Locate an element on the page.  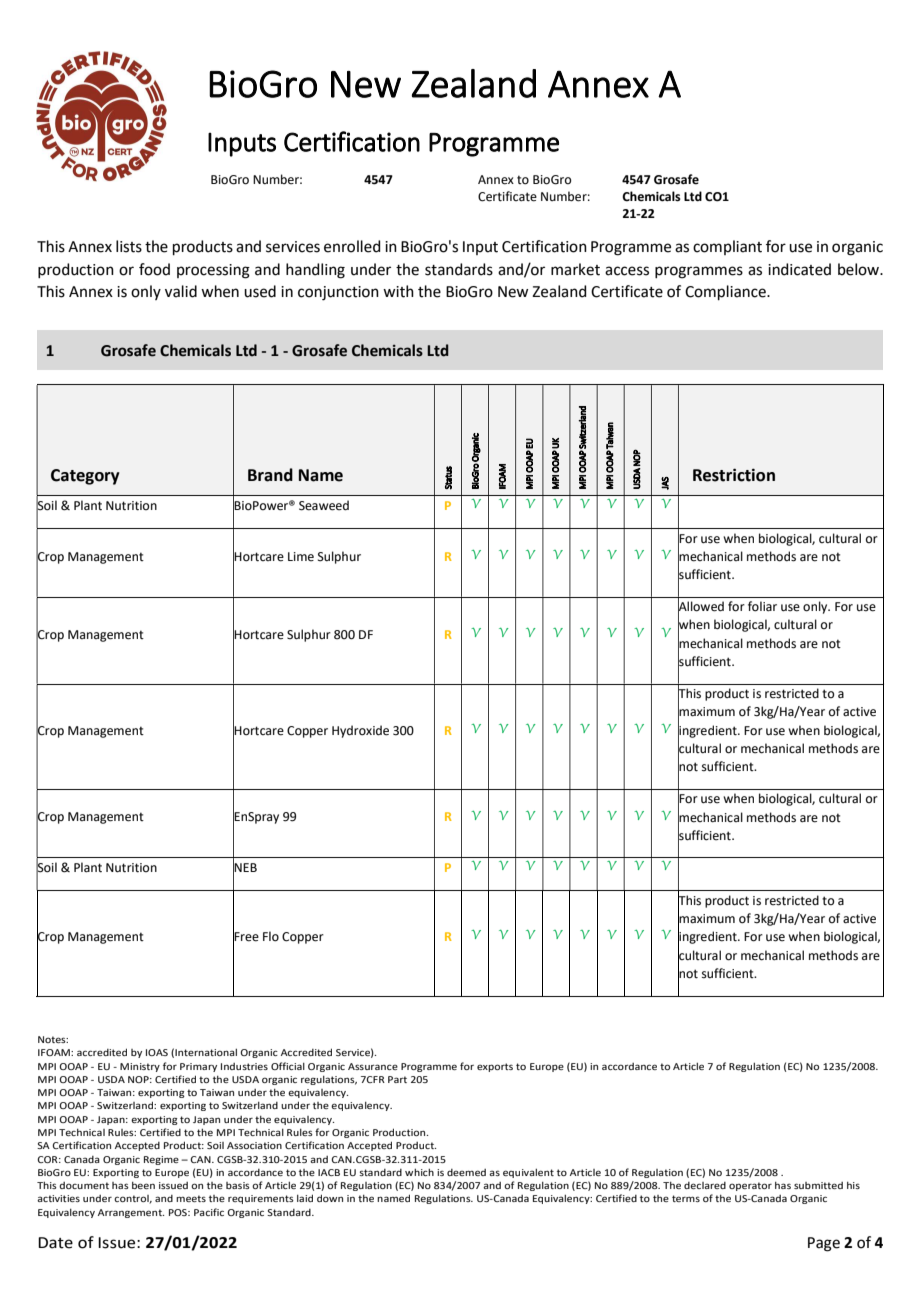
submitted is located at coordinates (818, 1185).
